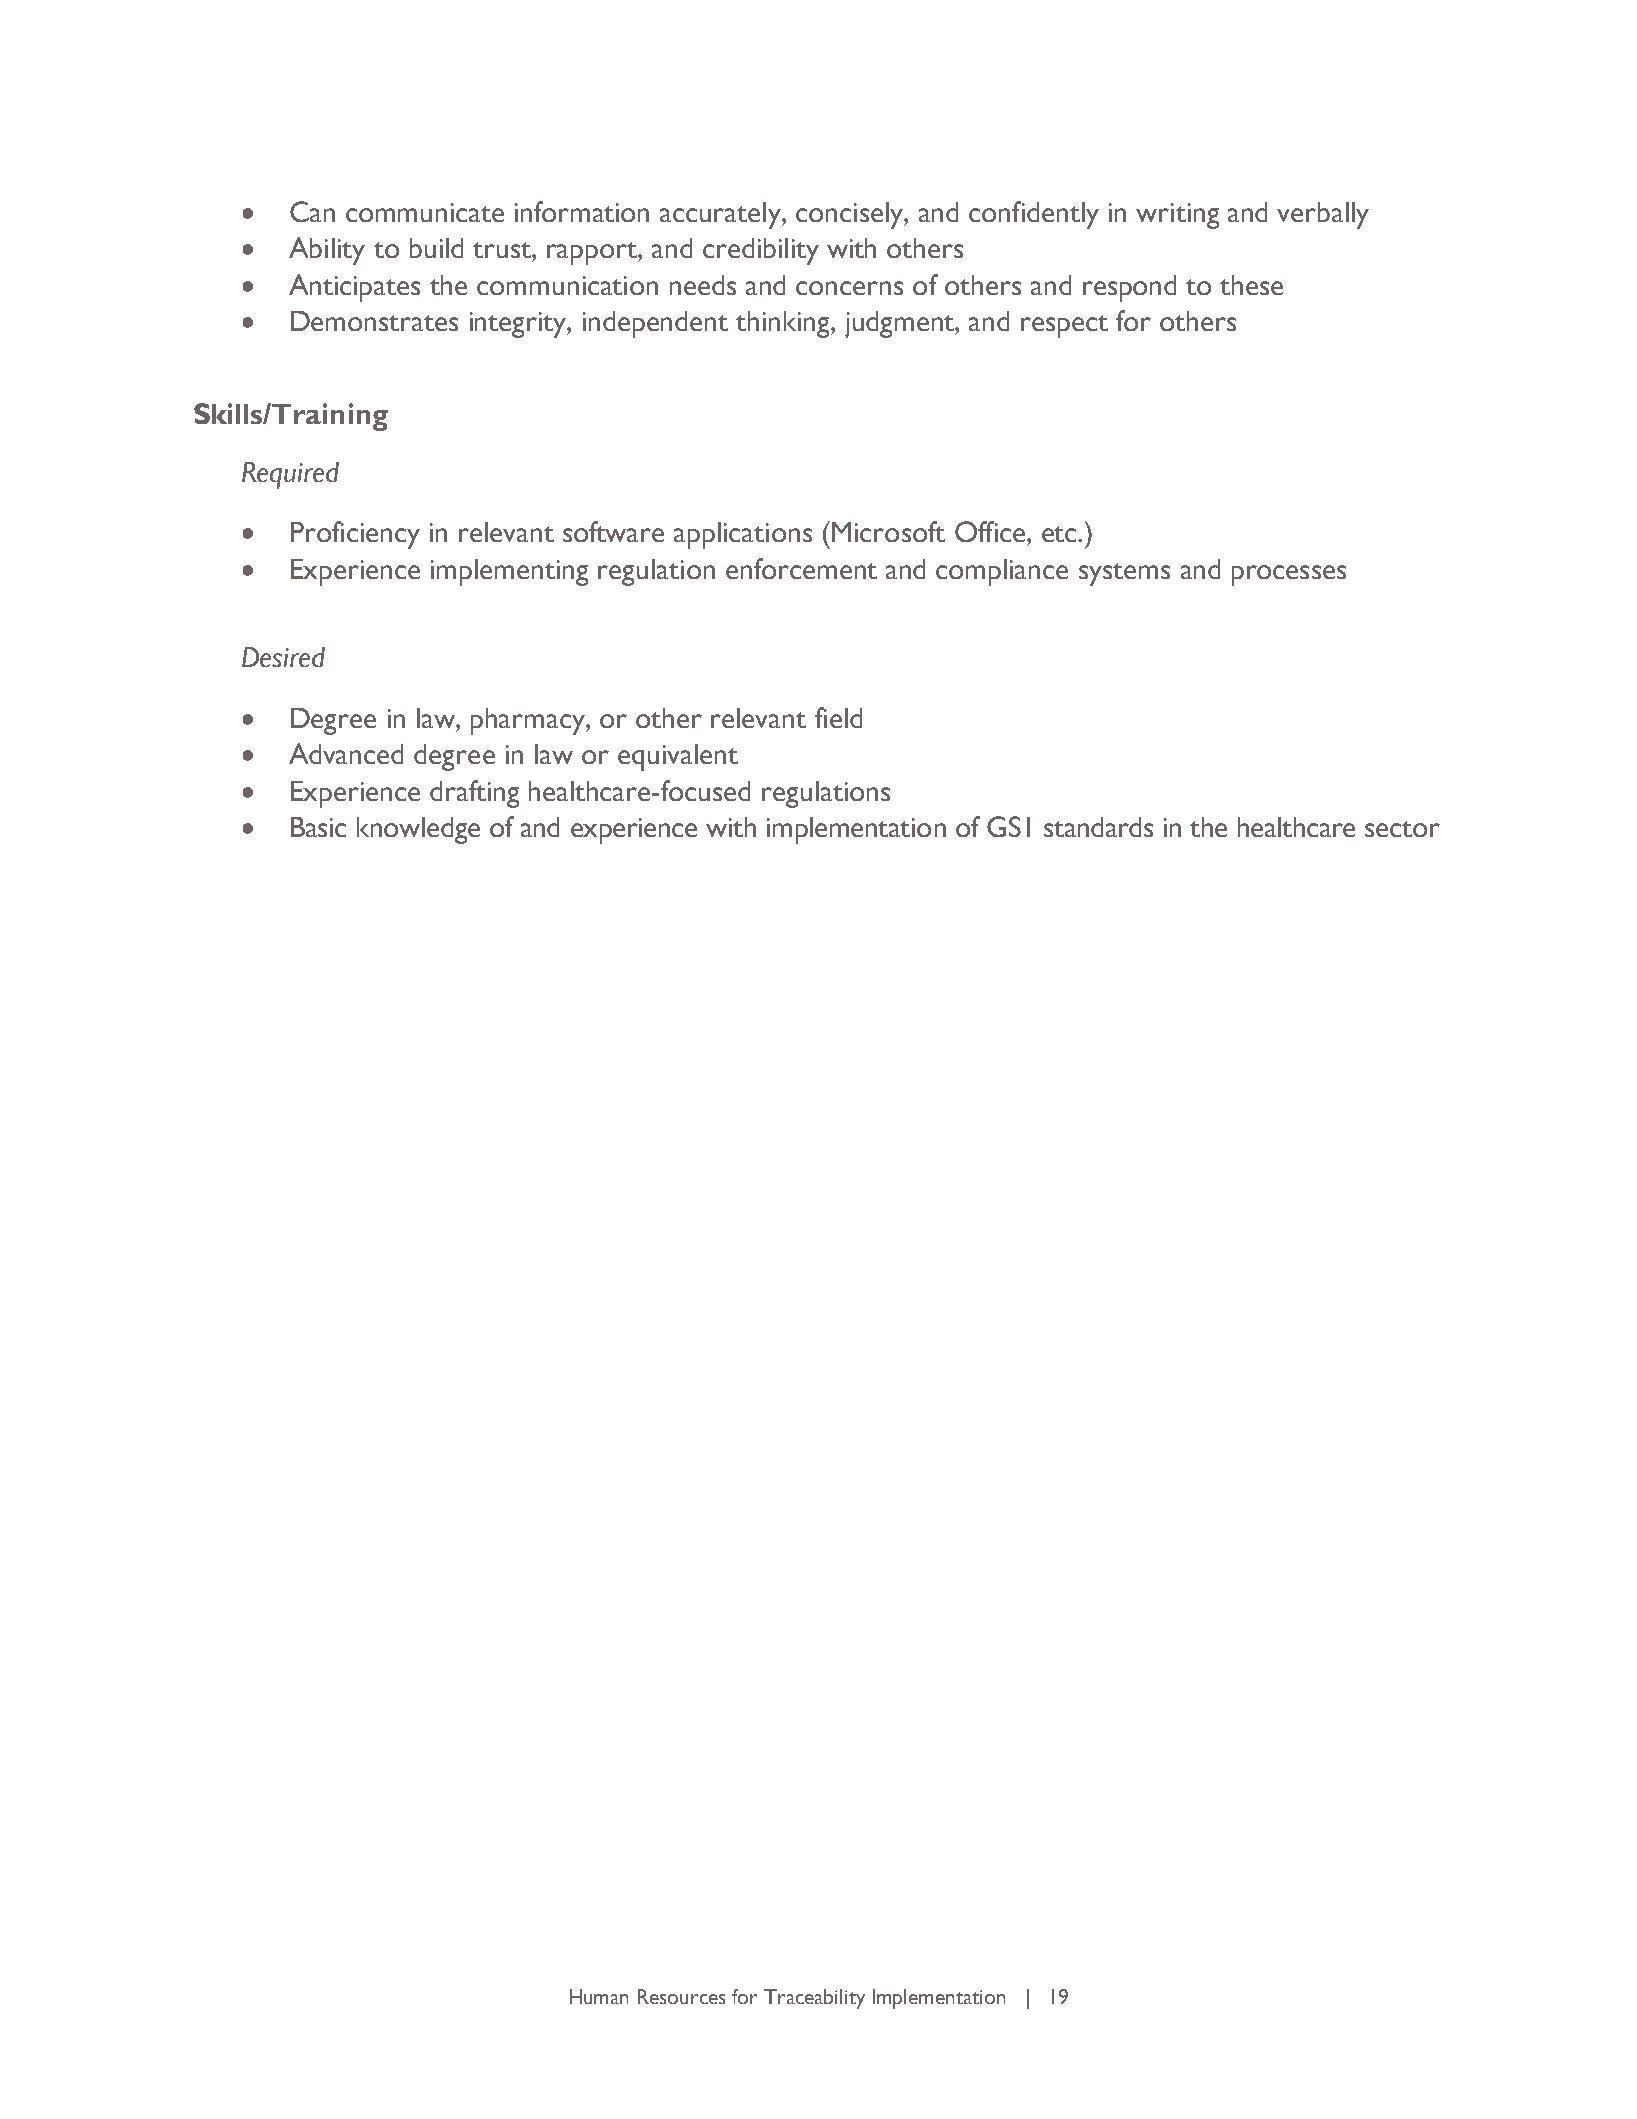 The image size is (1637, 2119). What do you see at coordinates (418, 830) in the screenshot?
I see `knowledge` at bounding box center [418, 830].
